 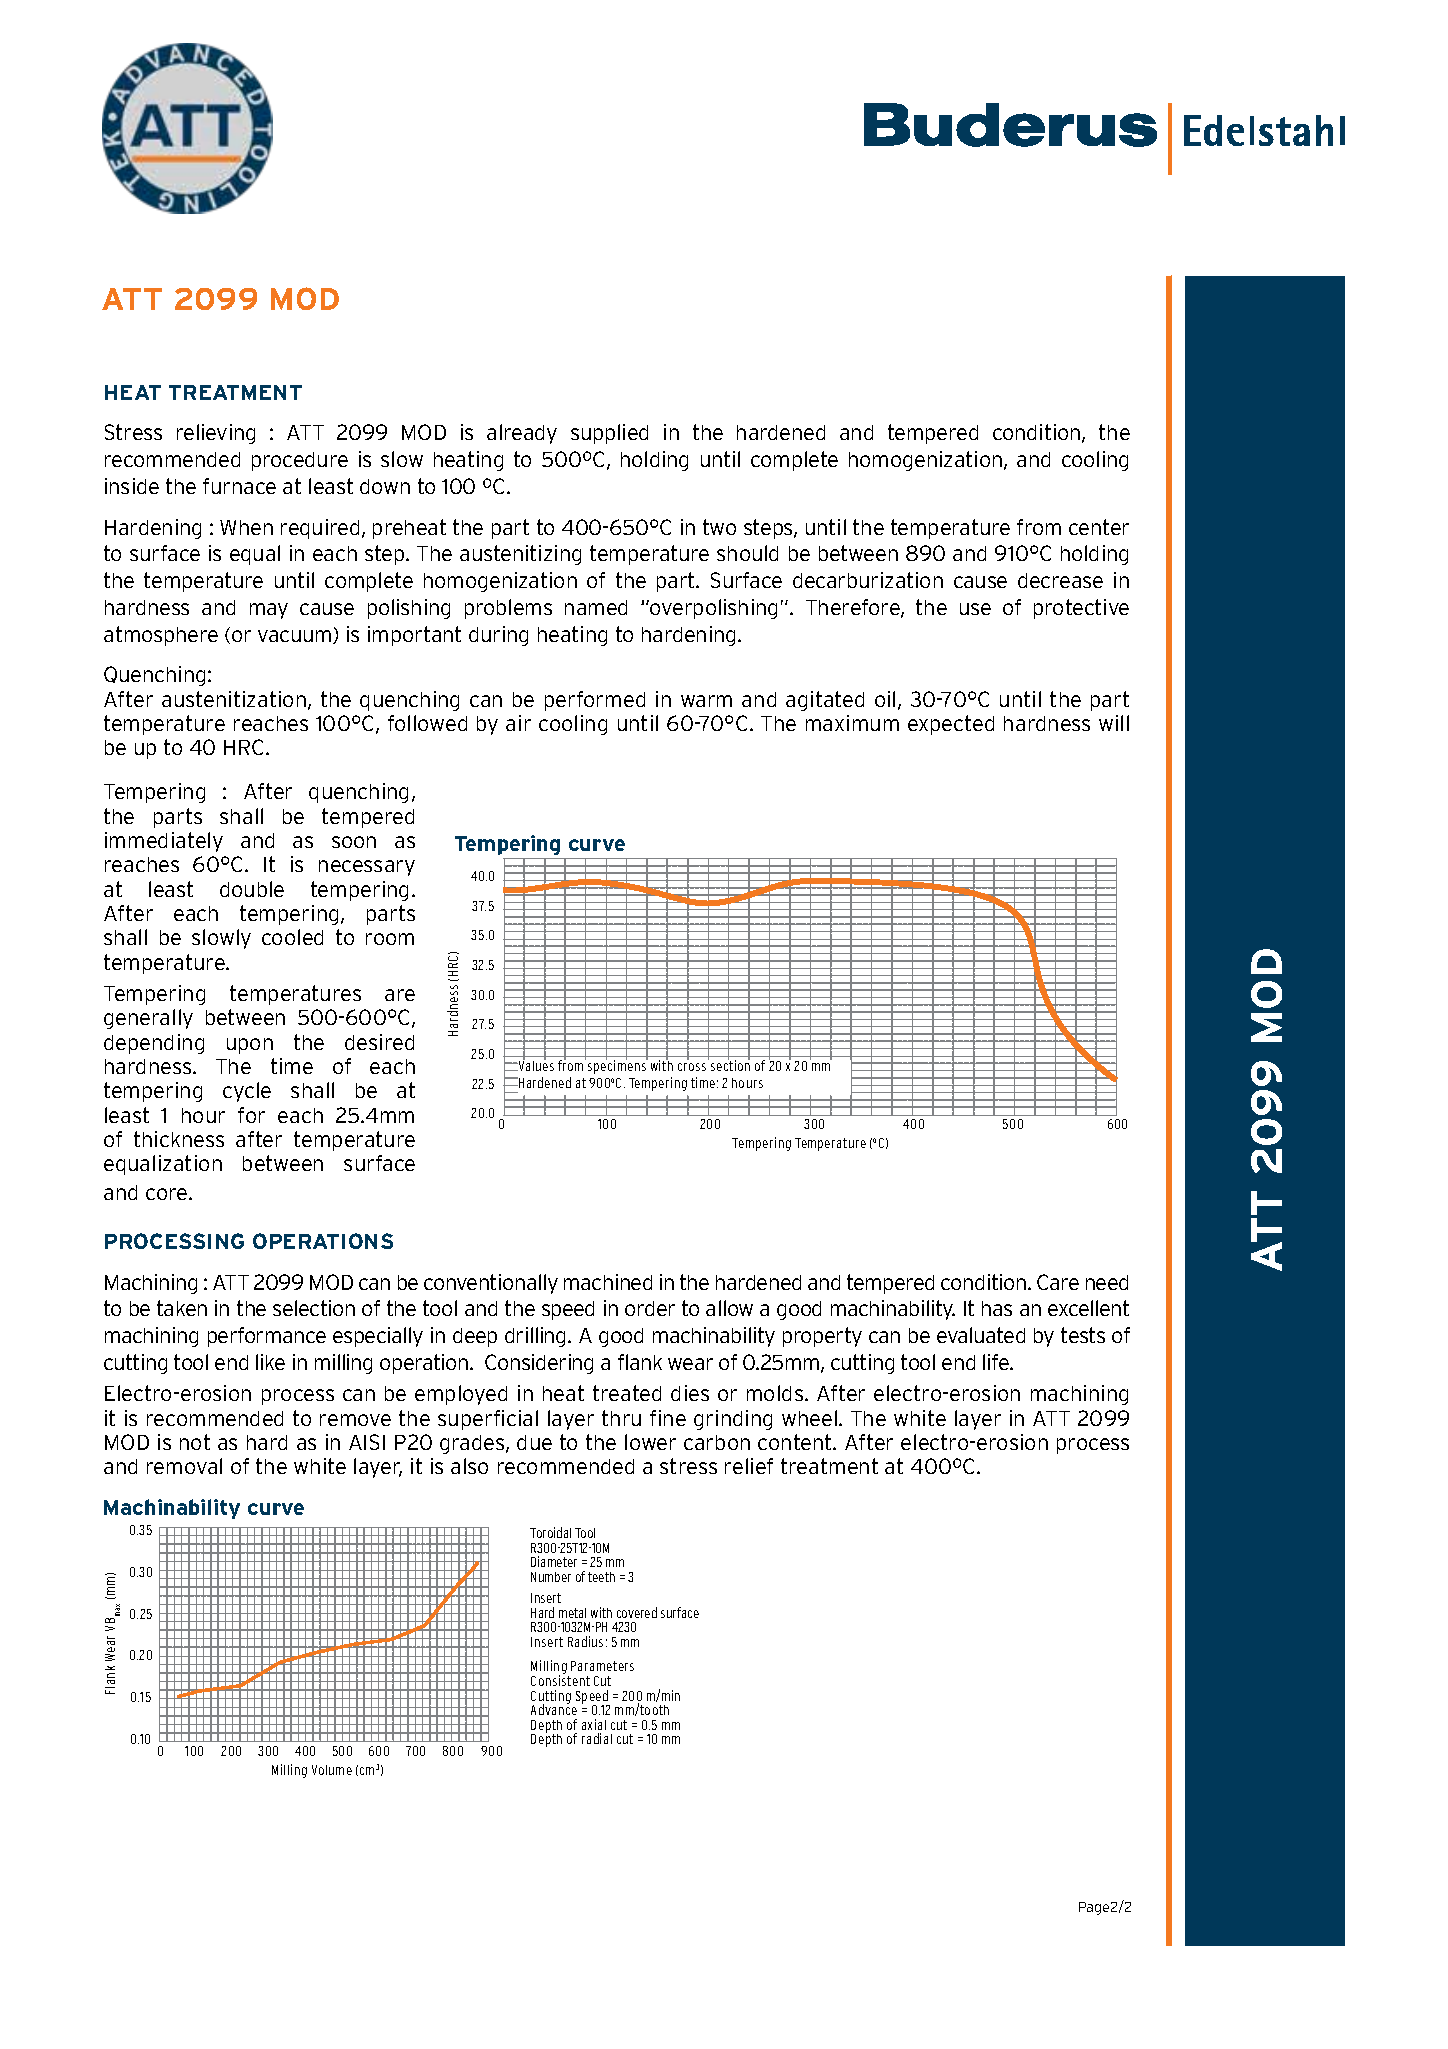 What do you see at coordinates (637, 1612) in the screenshot?
I see `covered` at bounding box center [637, 1612].
